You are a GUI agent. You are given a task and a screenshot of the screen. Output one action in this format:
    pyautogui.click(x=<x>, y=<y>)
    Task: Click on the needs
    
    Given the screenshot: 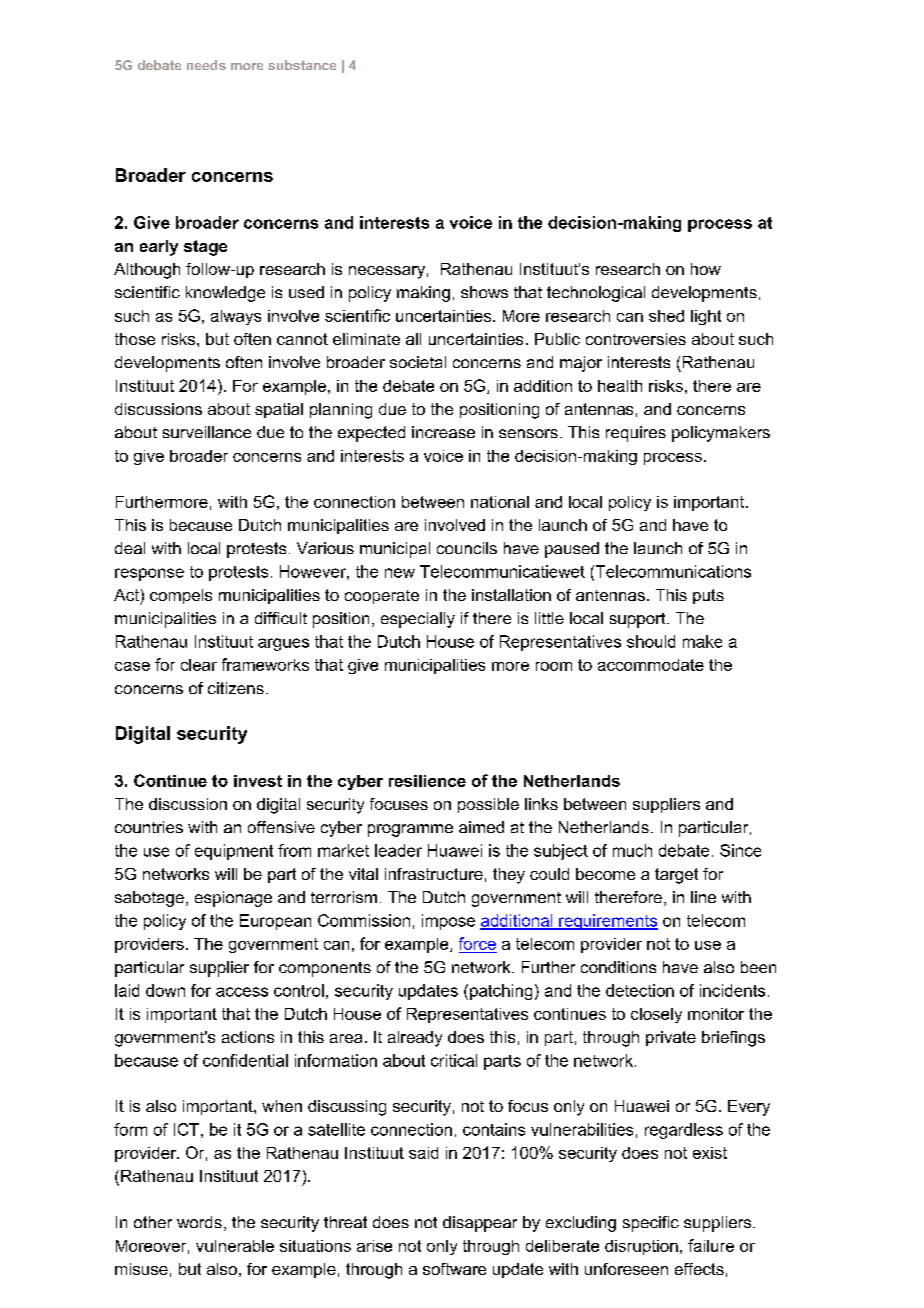 What is the action you would take?
    pyautogui.click(x=206, y=65)
